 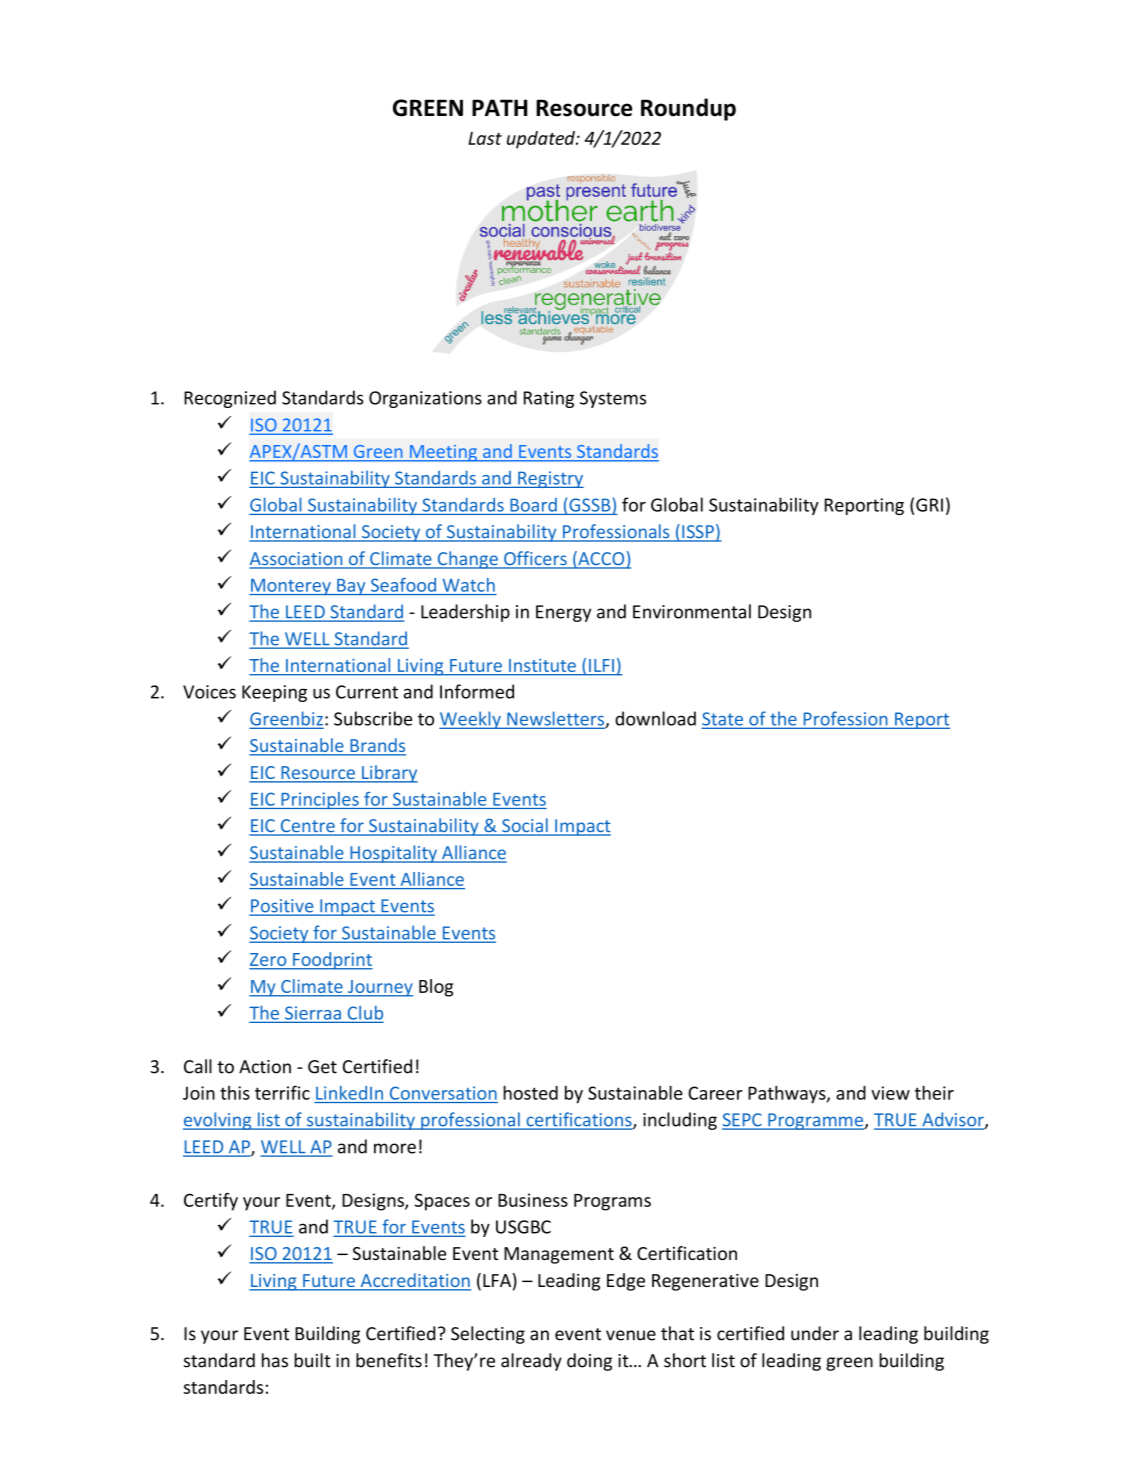 I want to click on Association, so click(x=297, y=560).
